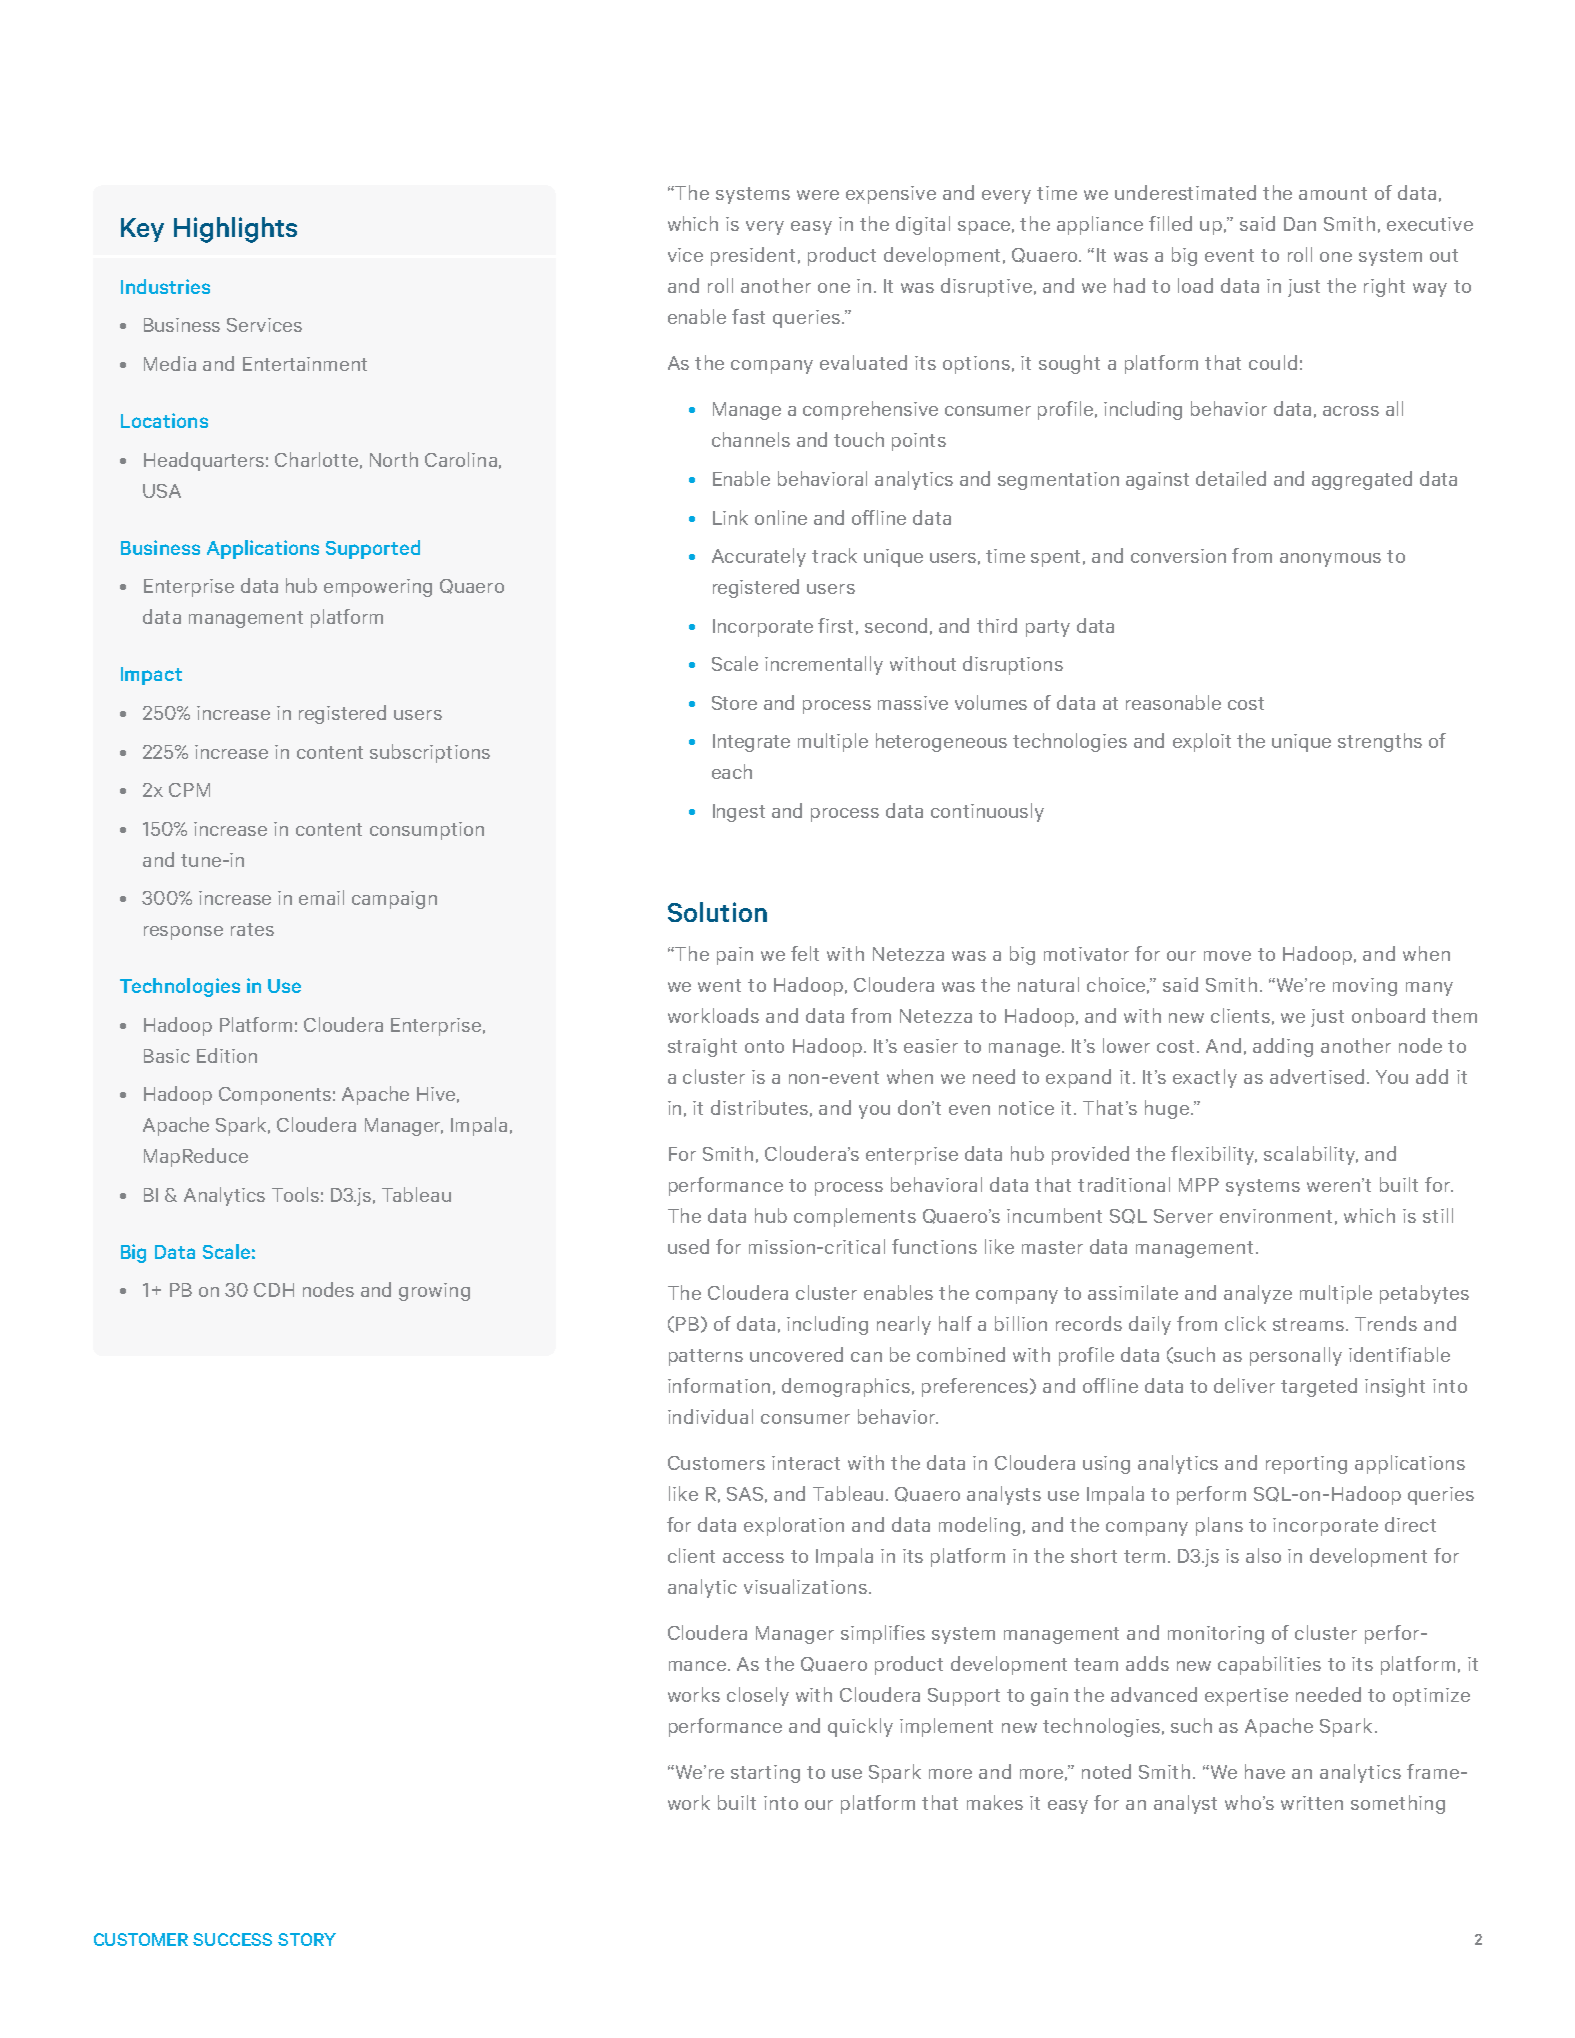  I want to click on Ingest, so click(739, 813).
